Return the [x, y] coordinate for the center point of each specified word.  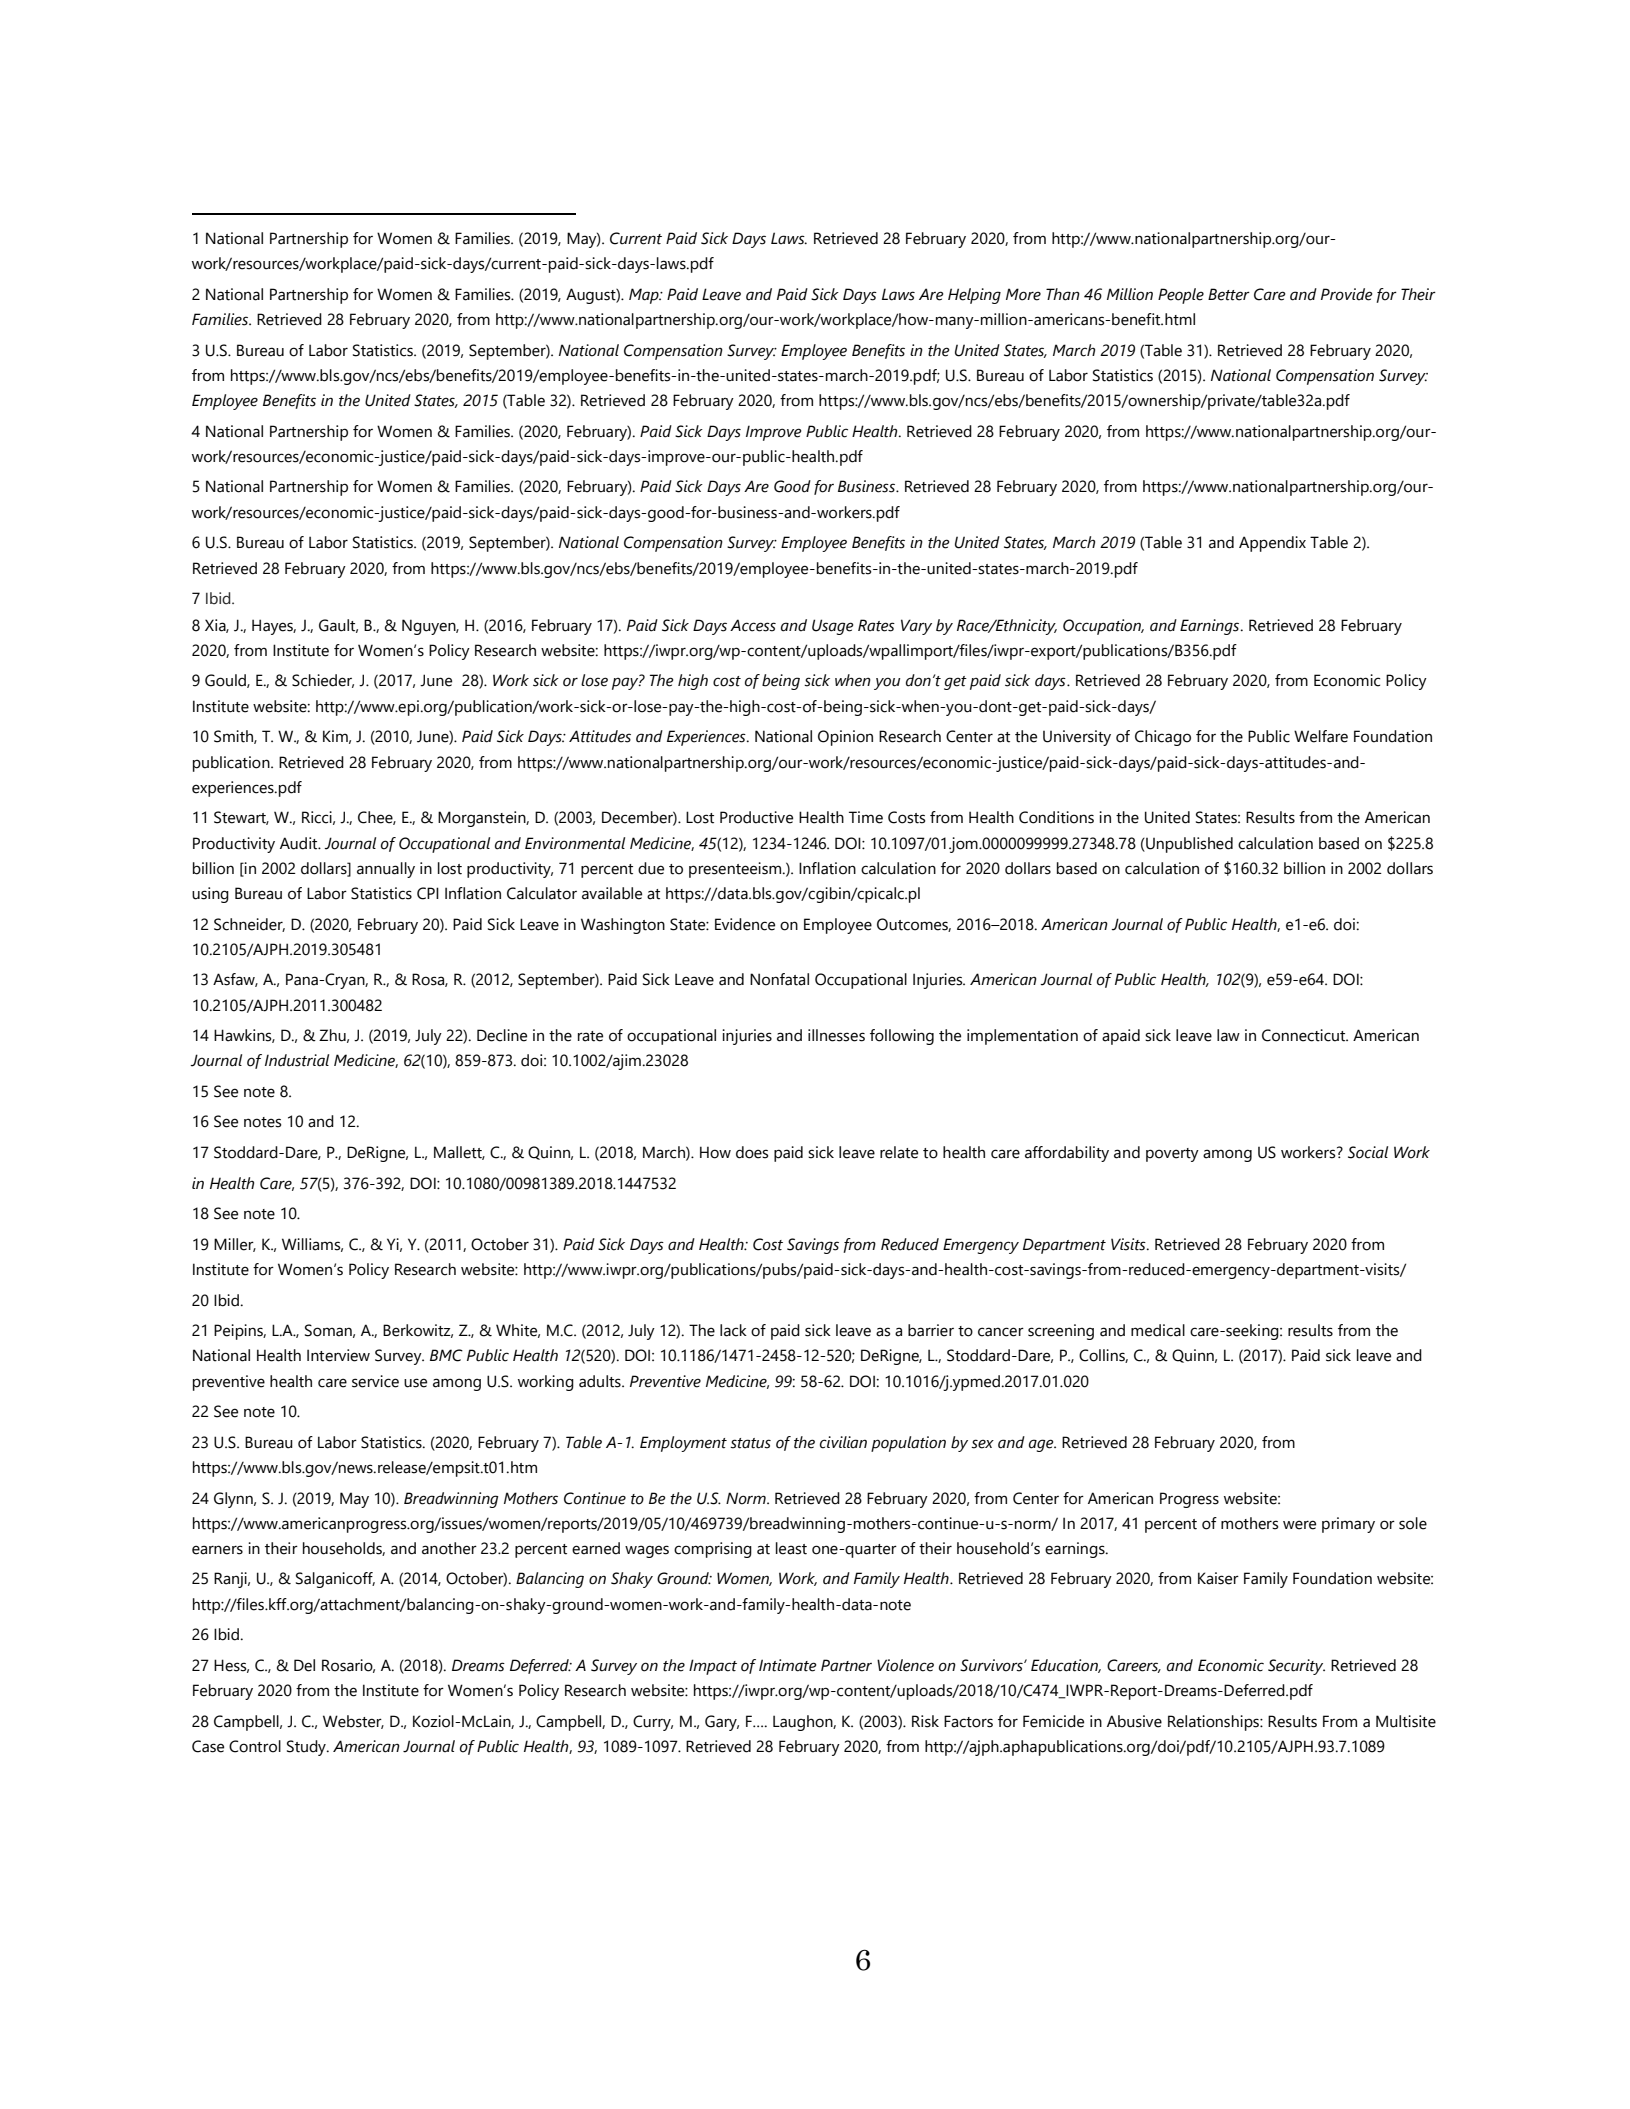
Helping [974, 296]
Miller [235, 1245]
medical [1158, 1330]
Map [645, 296]
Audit [300, 843]
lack [733, 1330]
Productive [756, 817]
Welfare [1321, 736]
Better [1229, 294]
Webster [353, 1722]
